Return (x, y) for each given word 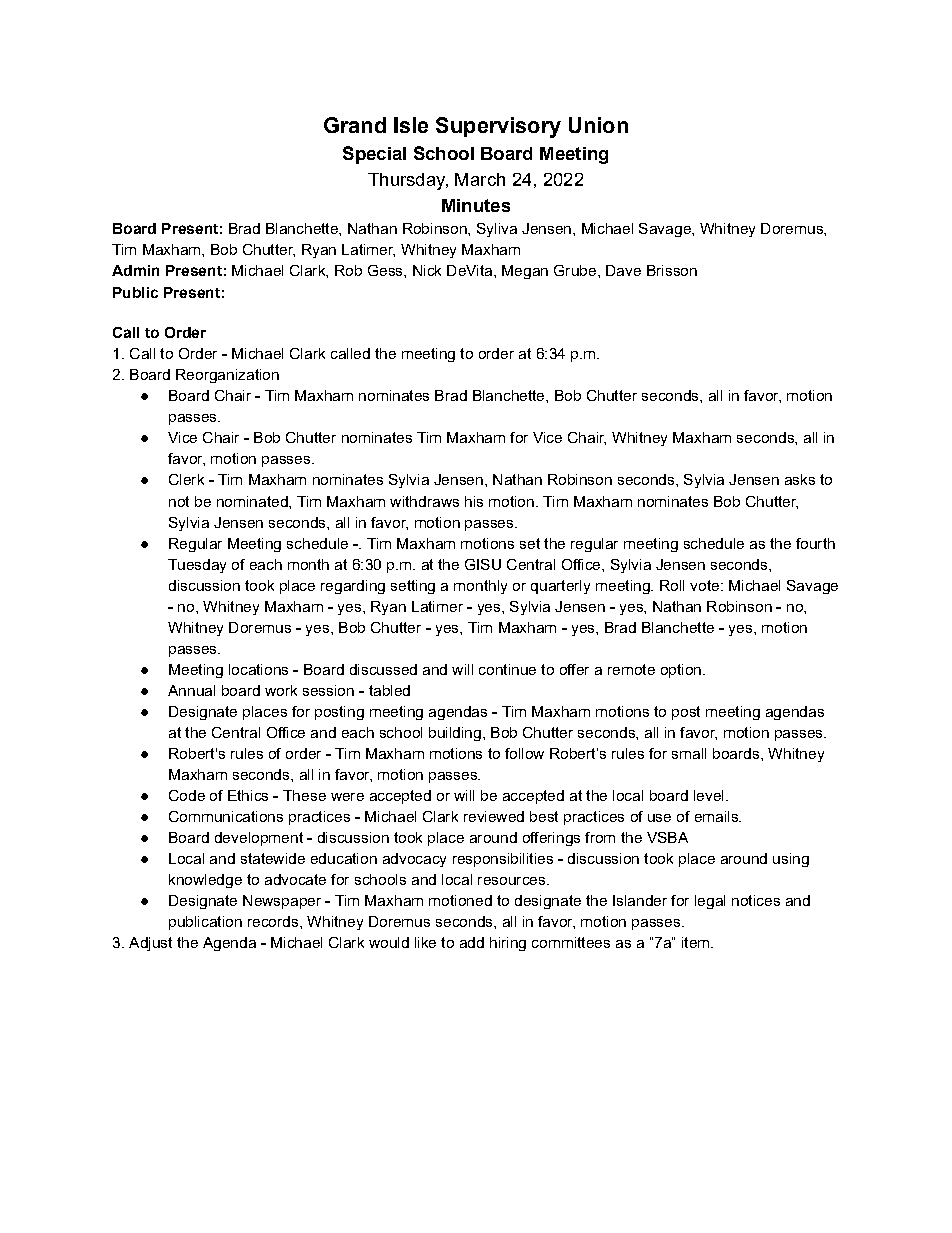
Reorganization (227, 376)
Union (598, 125)
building (455, 734)
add (472, 942)
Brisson (672, 270)
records (273, 921)
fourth (815, 543)
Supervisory (498, 127)
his (474, 501)
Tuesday (197, 566)
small (689, 753)
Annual (191, 690)
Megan (525, 272)
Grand (355, 125)
